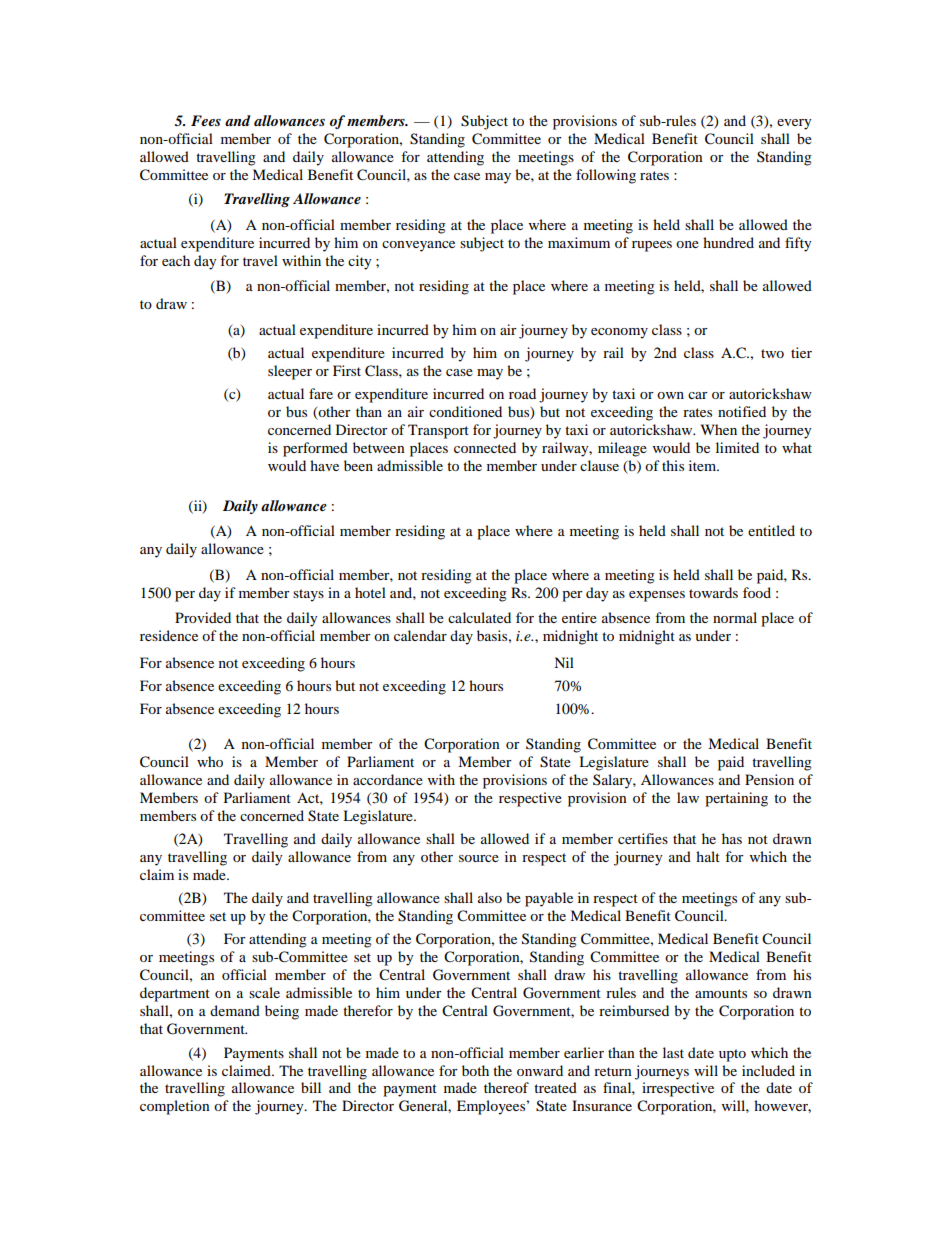  I want to click on upto, so click(732, 1055).
